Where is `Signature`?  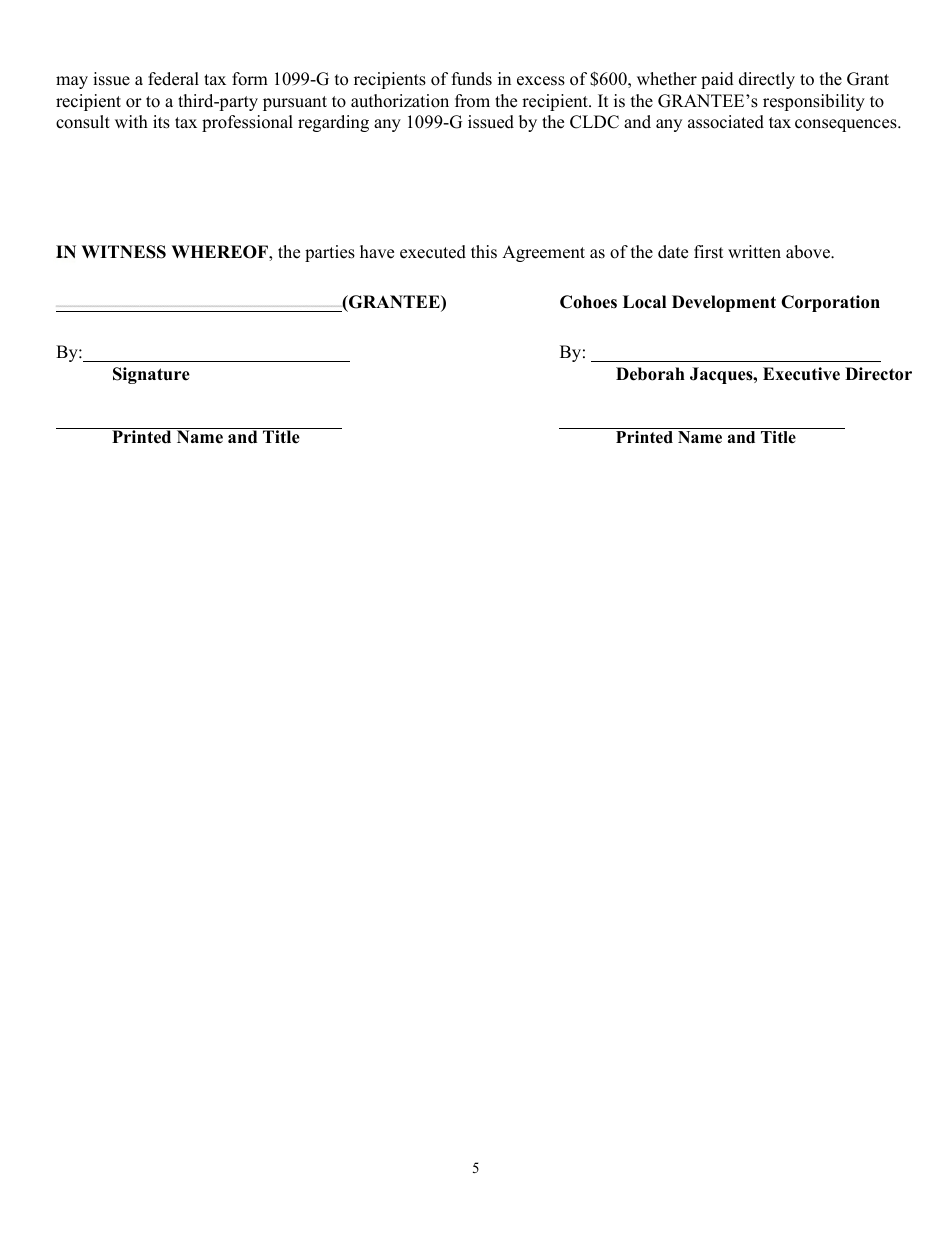
Signature is located at coordinates (151, 375).
